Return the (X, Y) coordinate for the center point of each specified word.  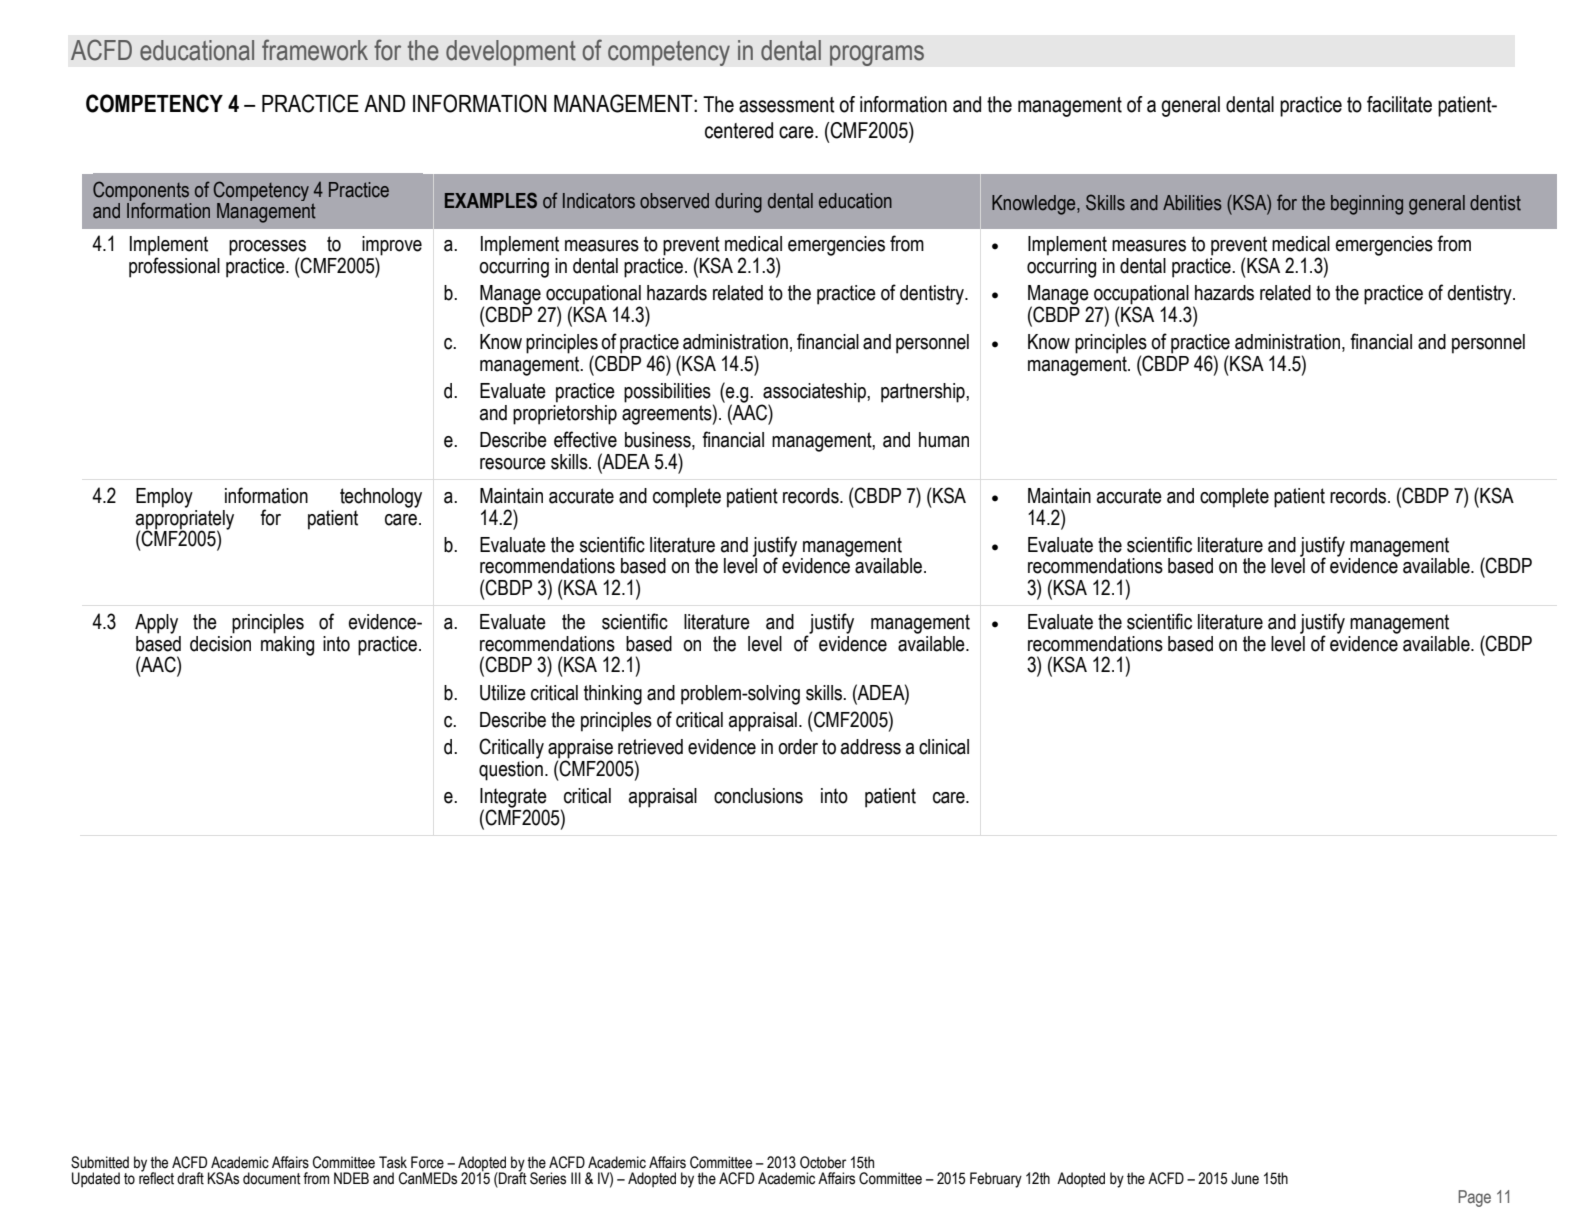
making (287, 644)
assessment (787, 105)
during (738, 203)
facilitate (1399, 104)
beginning (1367, 205)
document (272, 1178)
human (944, 440)
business (659, 441)
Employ (164, 498)
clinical (944, 747)
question (511, 769)
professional (174, 266)
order (798, 747)
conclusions (758, 796)
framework (315, 50)
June (1245, 1178)
